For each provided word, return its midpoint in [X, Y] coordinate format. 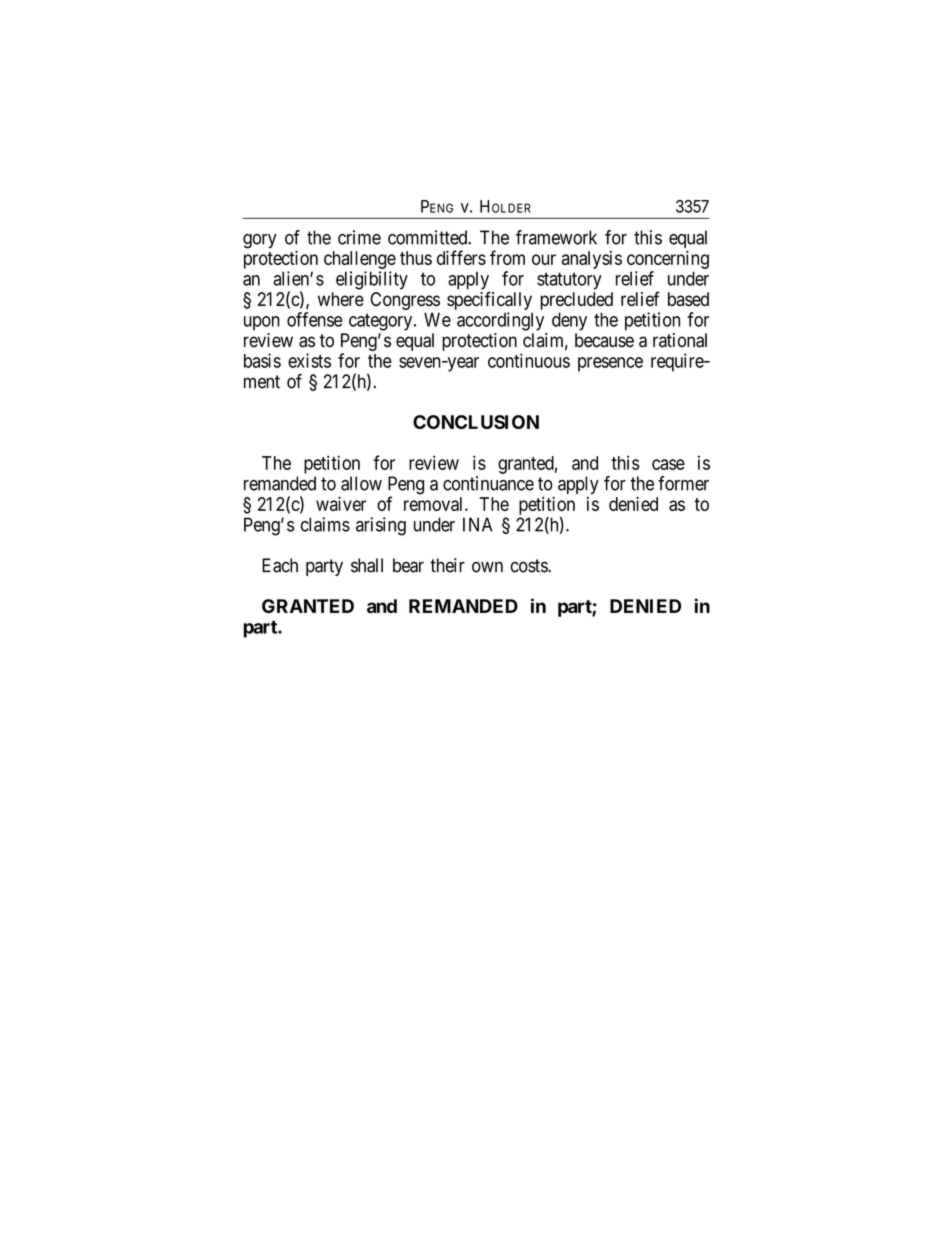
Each [280, 565]
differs [461, 257]
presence [610, 364]
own [487, 567]
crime [359, 237]
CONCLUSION [476, 422]
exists [309, 360]
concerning [668, 260]
